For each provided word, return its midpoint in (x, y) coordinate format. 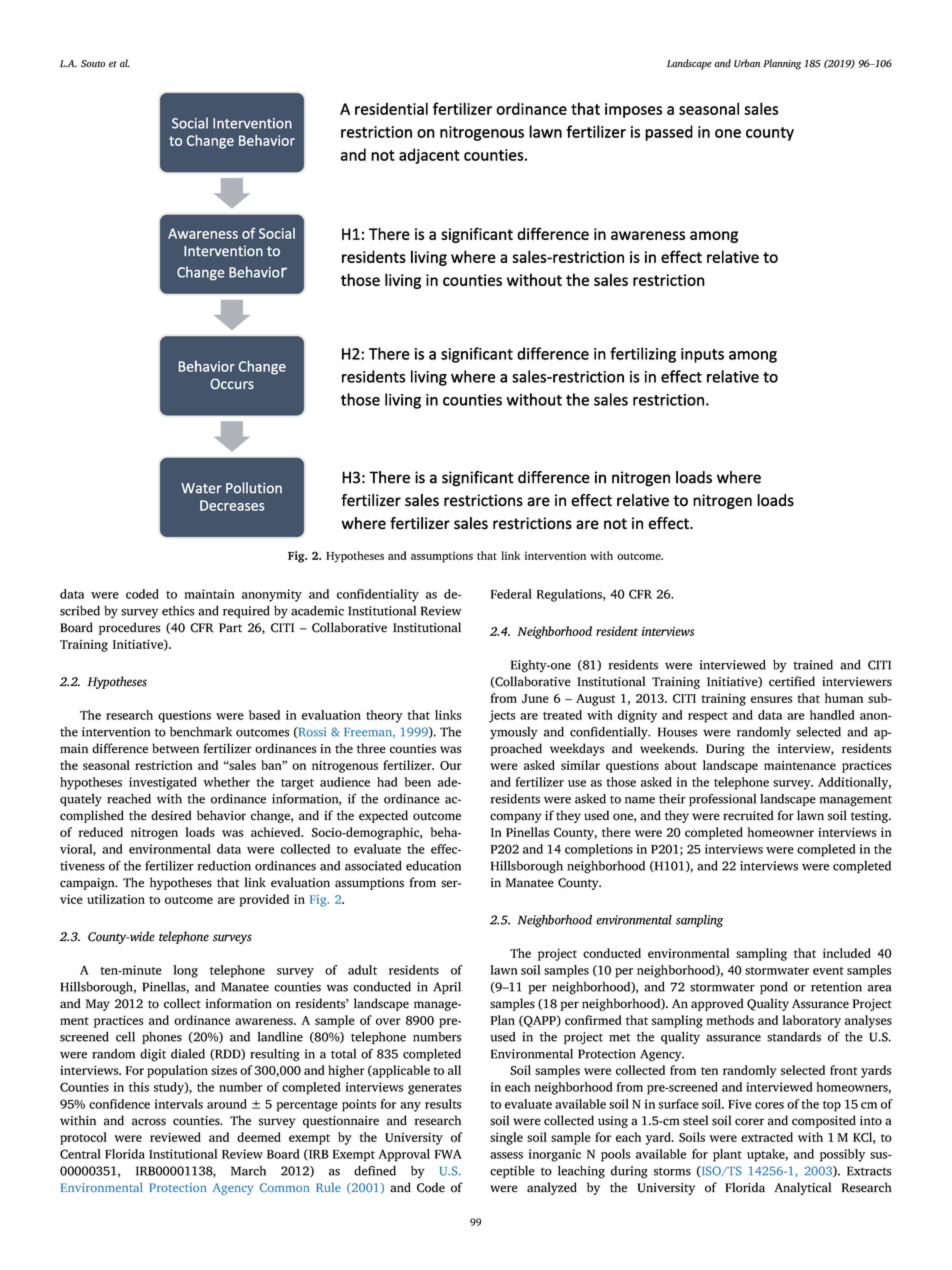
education (433, 866)
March (248, 1171)
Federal (511, 594)
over (388, 1021)
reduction (224, 866)
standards (794, 1037)
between (175, 748)
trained (813, 665)
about (681, 765)
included (847, 953)
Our (451, 765)
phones (162, 1038)
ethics (178, 611)
